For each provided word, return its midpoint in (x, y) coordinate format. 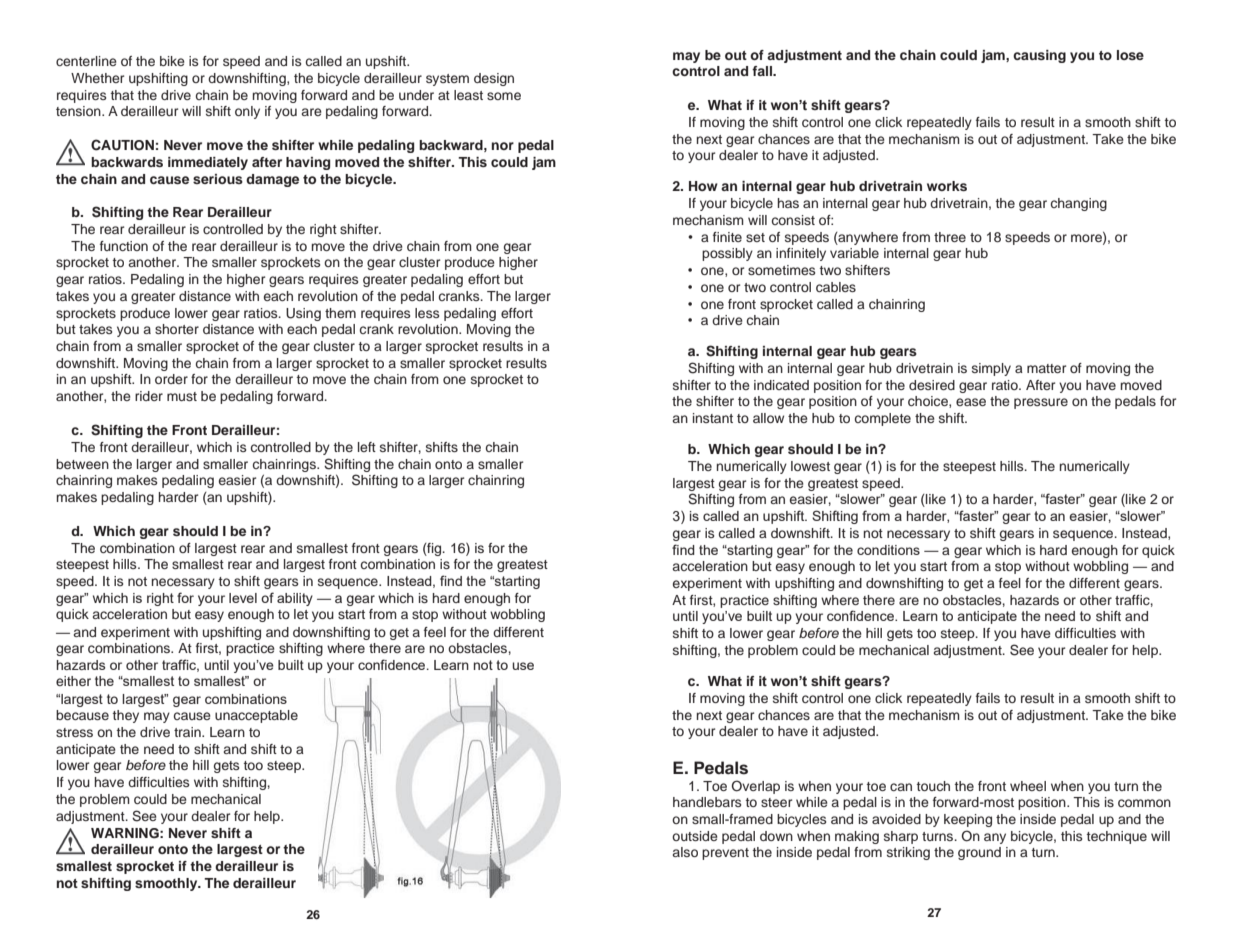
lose (1130, 55)
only (247, 112)
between (82, 464)
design (494, 79)
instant (713, 418)
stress (74, 732)
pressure (1041, 403)
